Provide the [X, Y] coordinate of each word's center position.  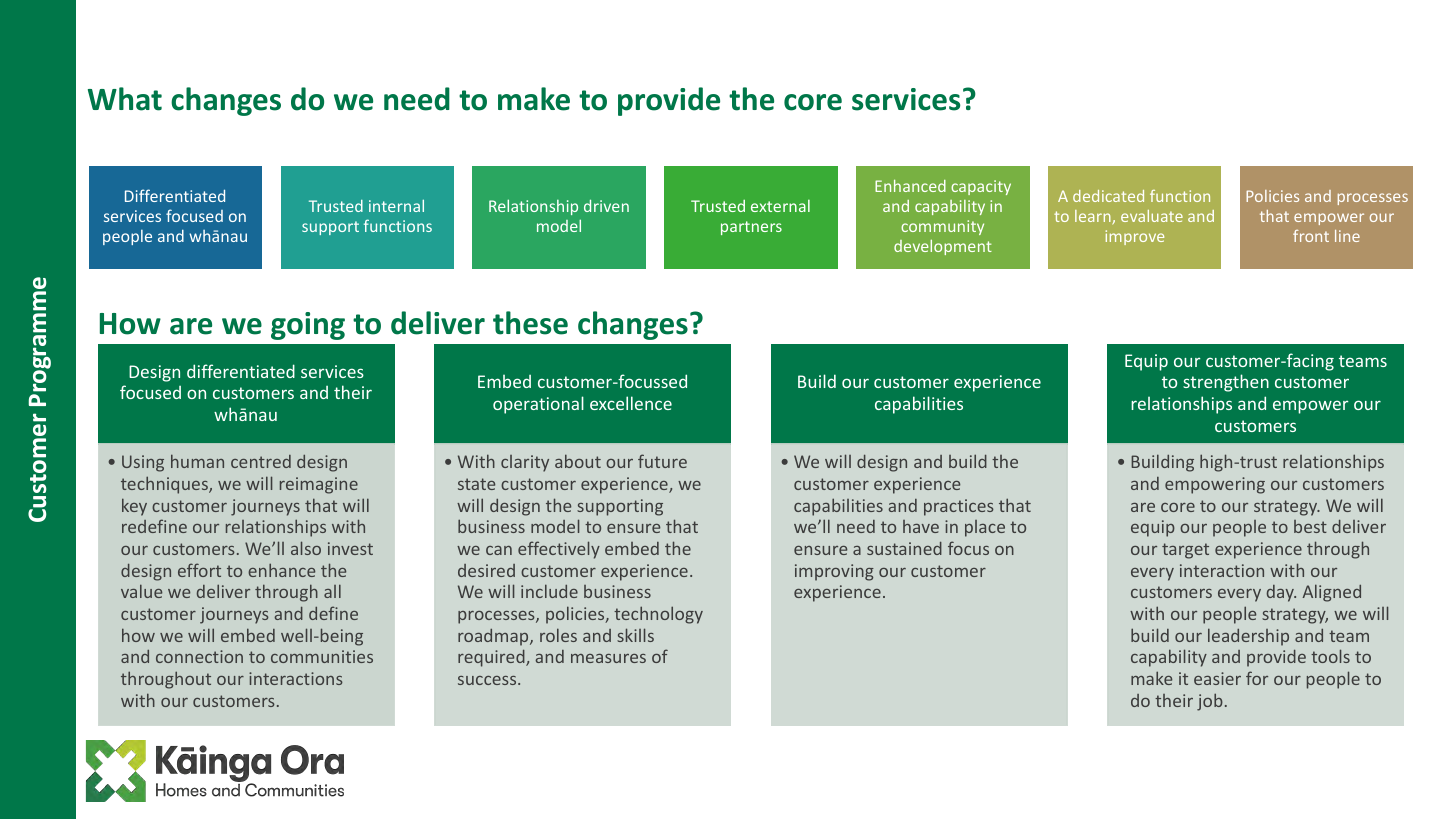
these [530, 323]
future [662, 461]
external [780, 205]
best [1310, 526]
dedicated [1108, 196]
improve [1135, 237]
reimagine [319, 485]
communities [322, 656]
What [125, 99]
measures [608, 658]
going [308, 326]
